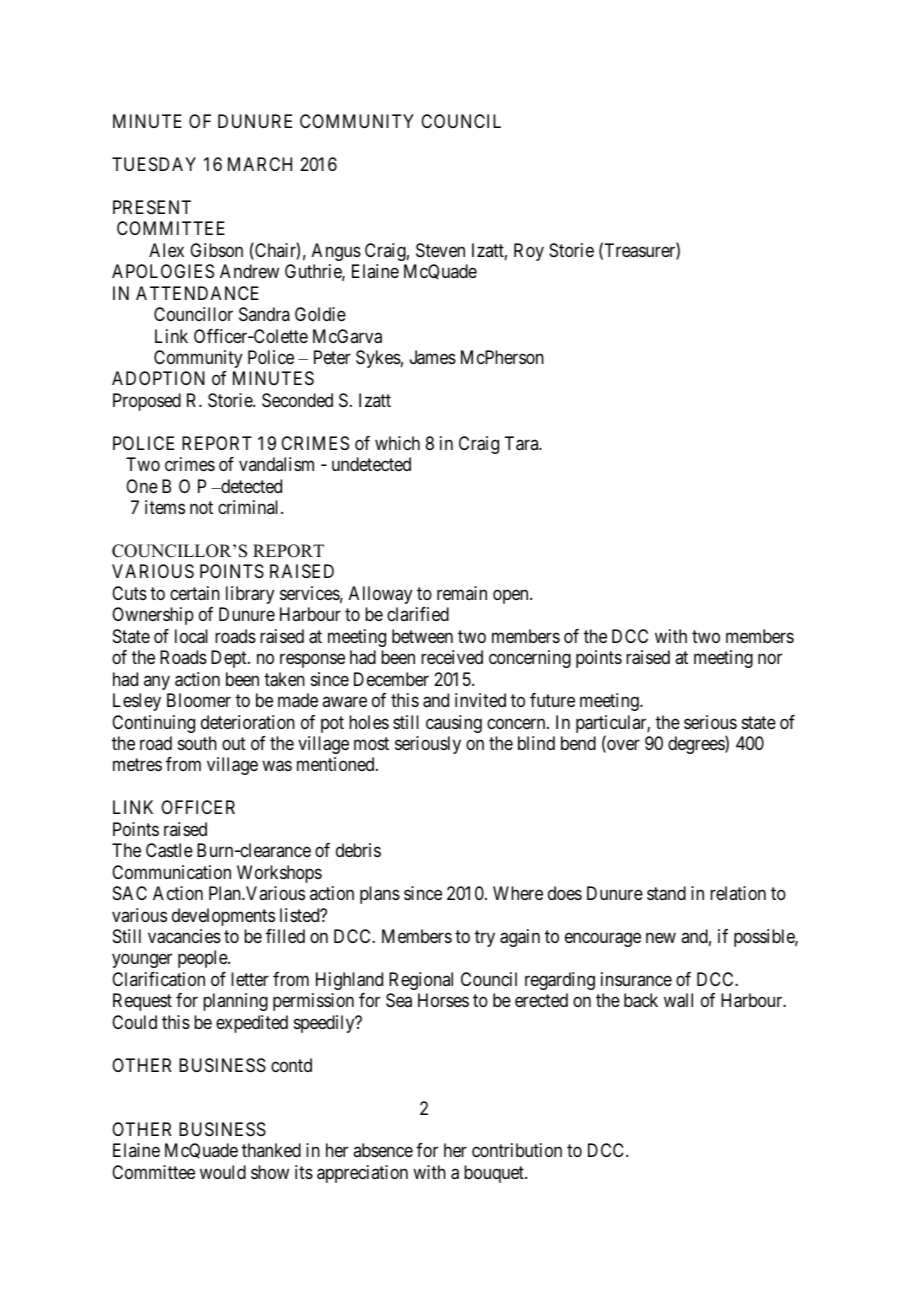  What do you see at coordinates (529, 252) in the screenshot?
I see `Roy` at bounding box center [529, 252].
